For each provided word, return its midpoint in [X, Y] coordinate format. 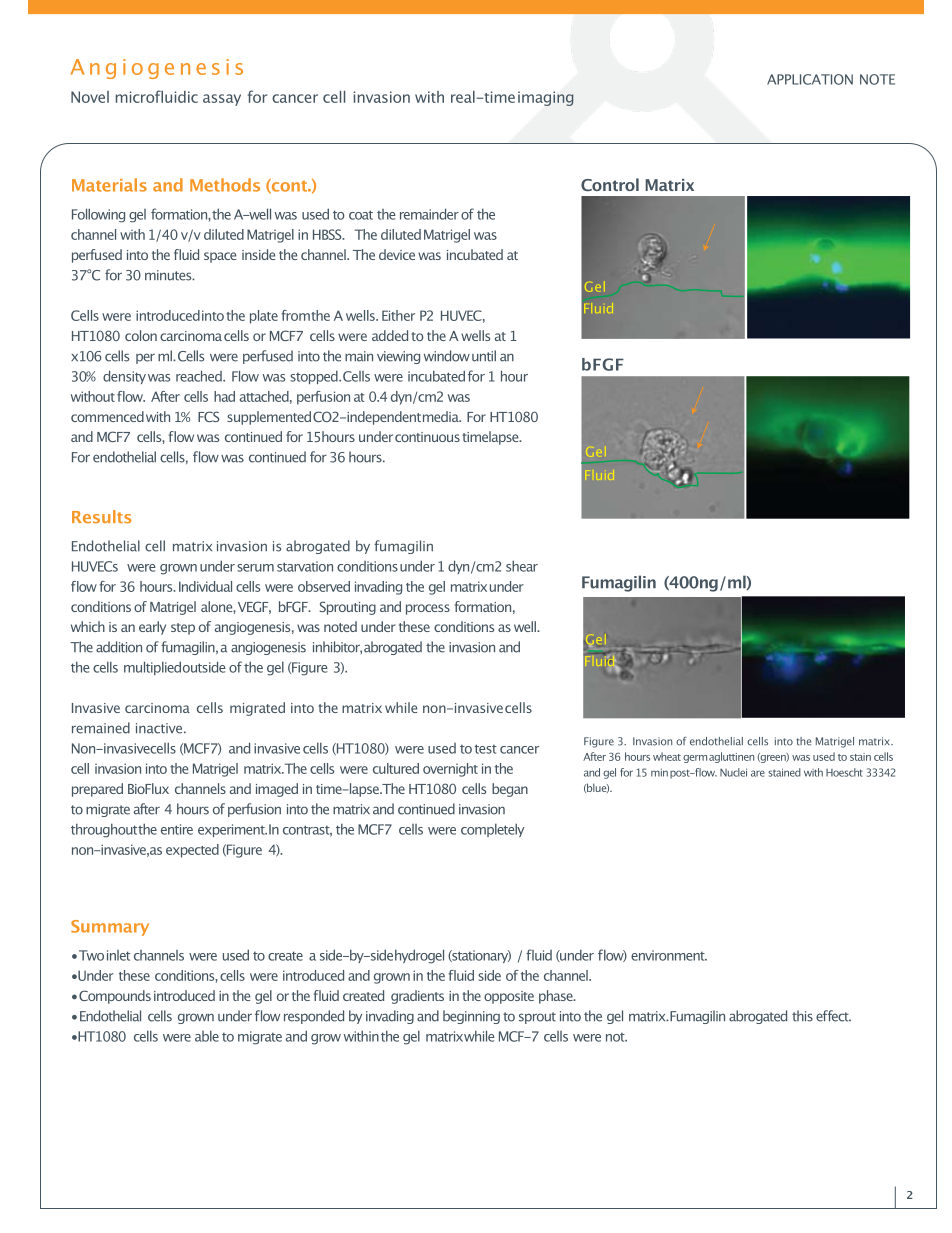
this [802, 1016]
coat [361, 215]
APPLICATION [810, 79]
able [207, 1036]
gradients [417, 997]
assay [222, 100]
